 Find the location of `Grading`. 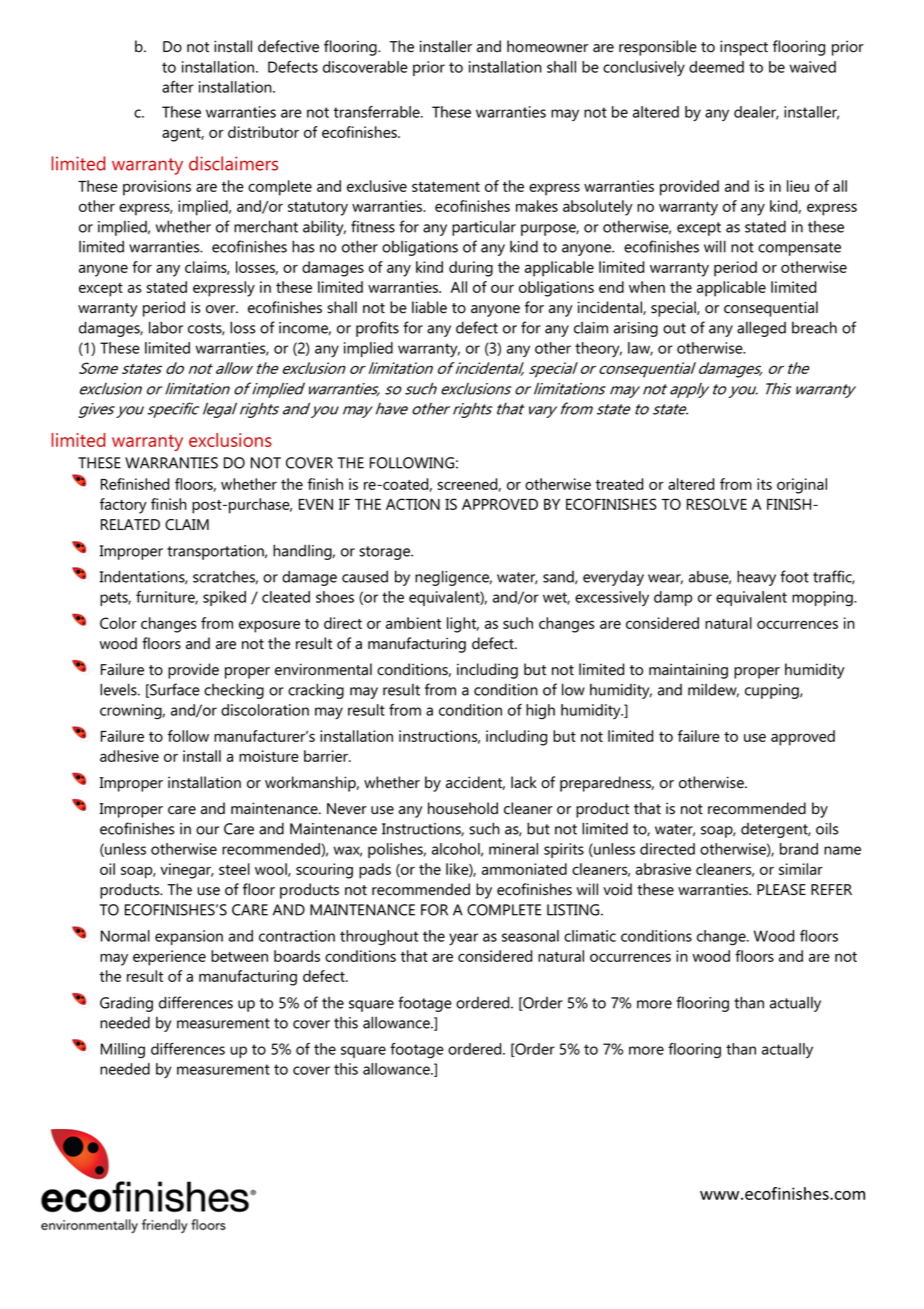

Grading is located at coordinates (126, 1004).
